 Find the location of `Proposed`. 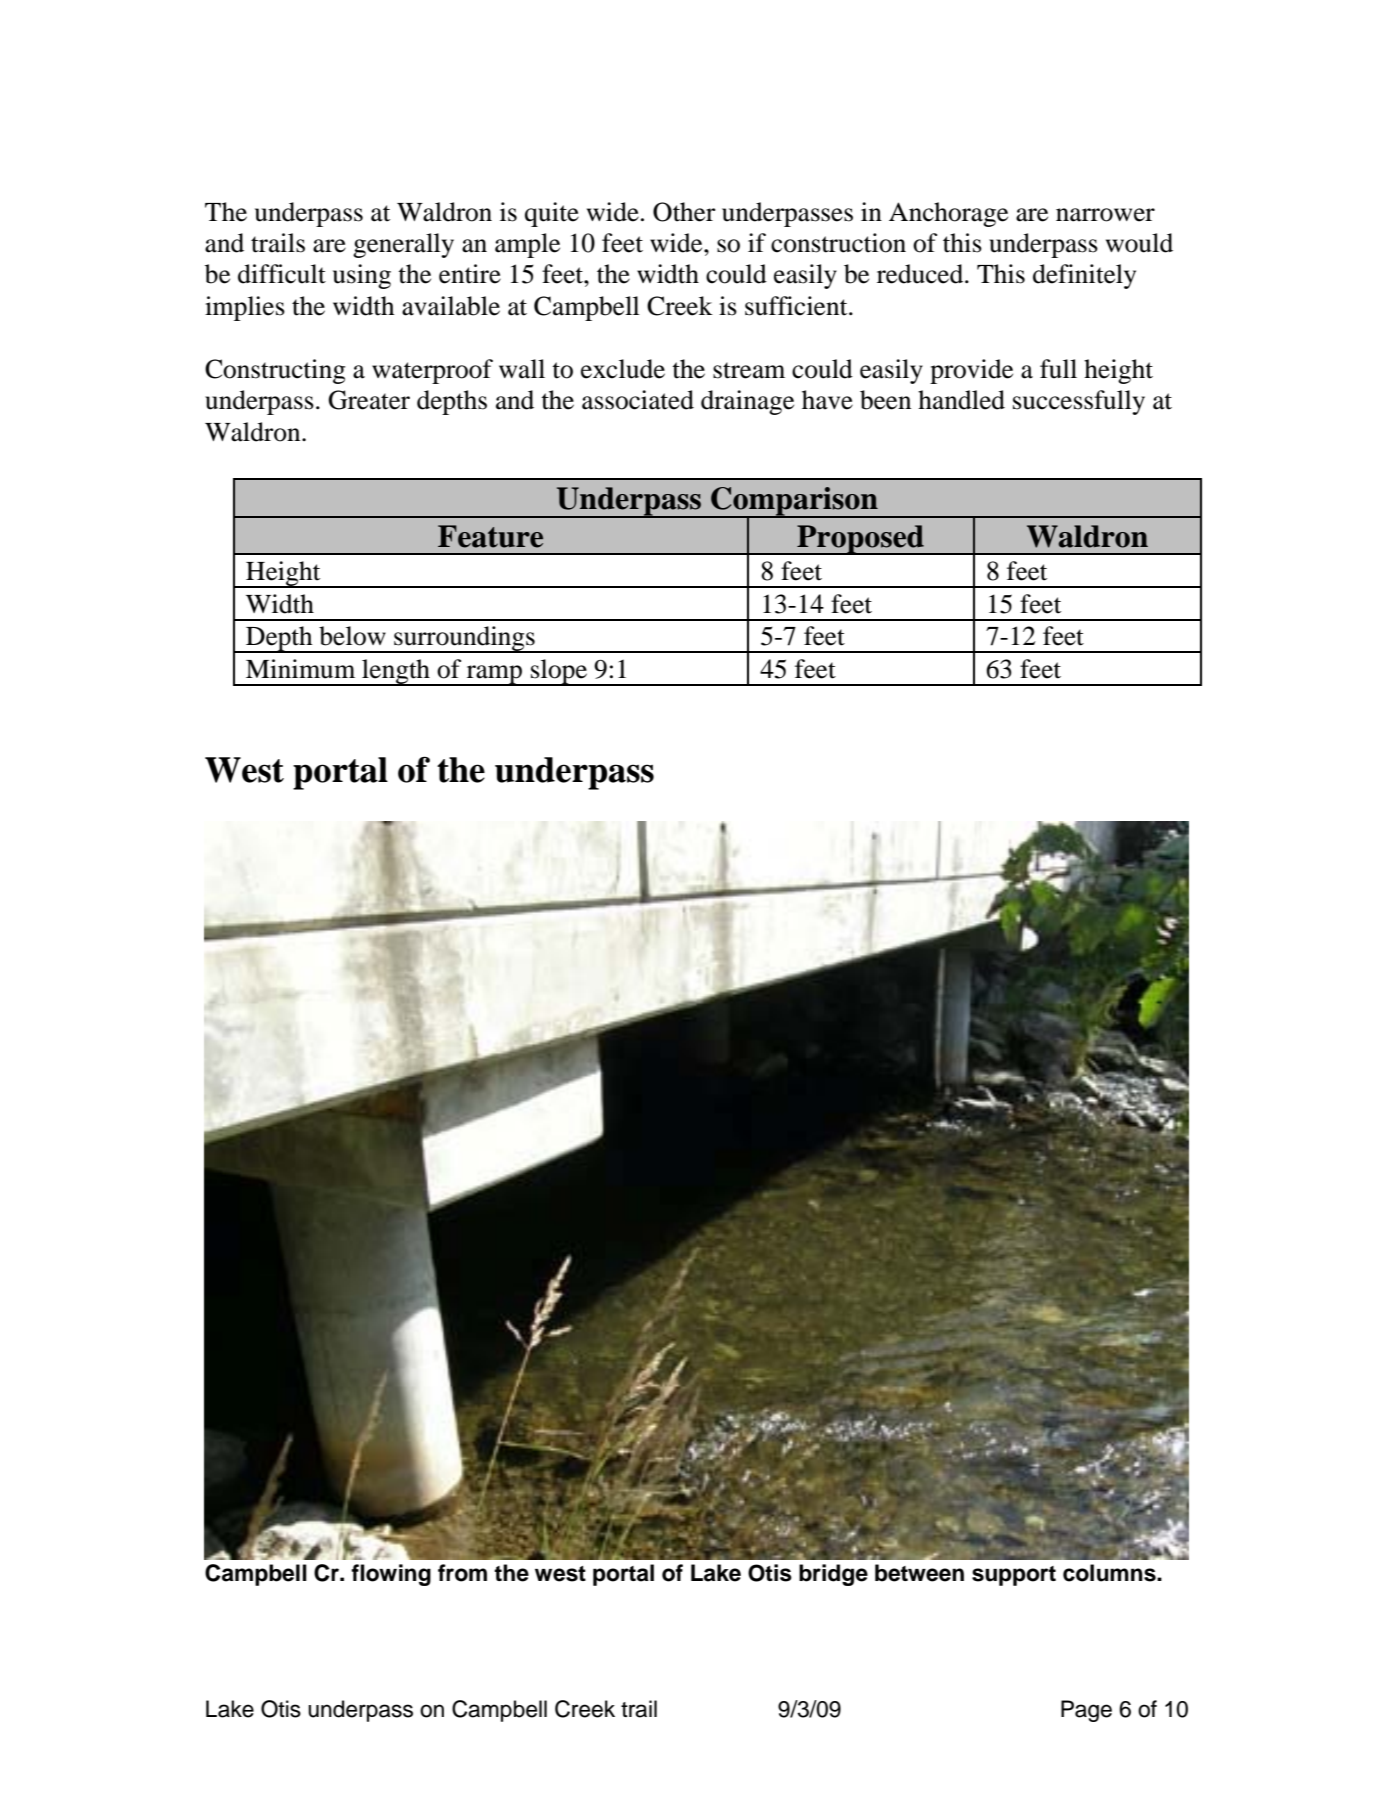

Proposed is located at coordinates (860, 540).
